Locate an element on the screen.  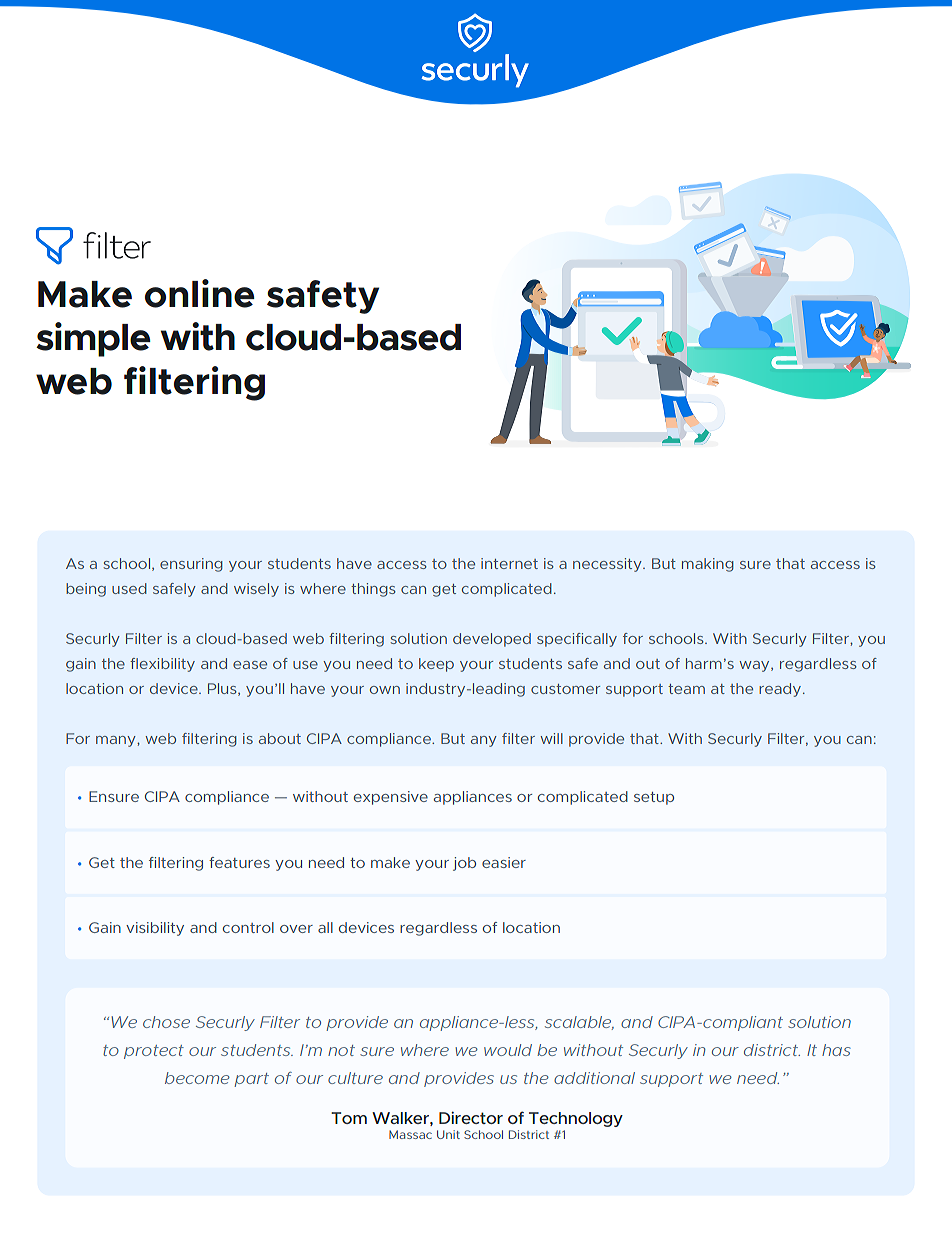
making is located at coordinates (707, 565).
